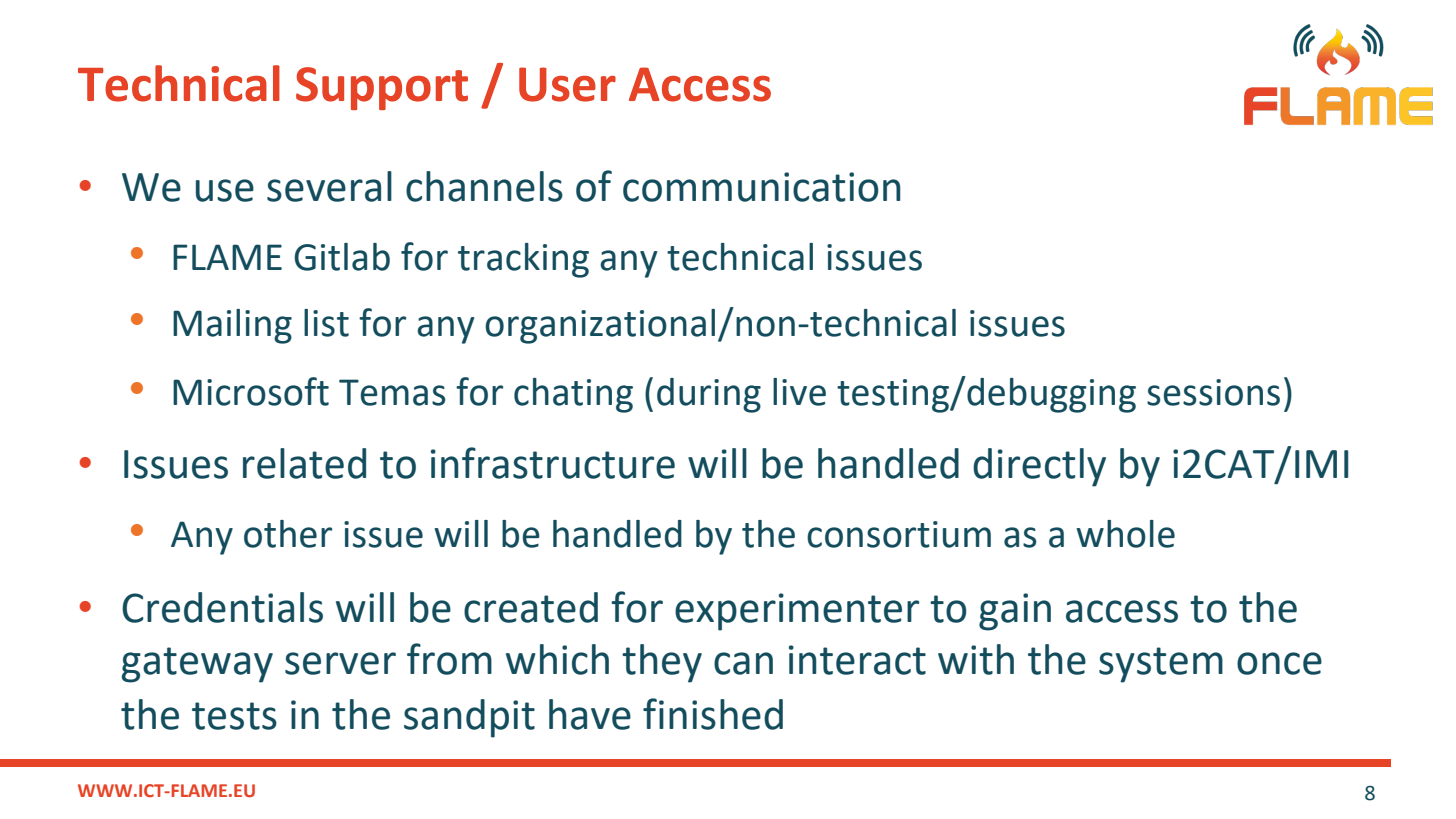  I want to click on sessions, so click(1213, 392).
